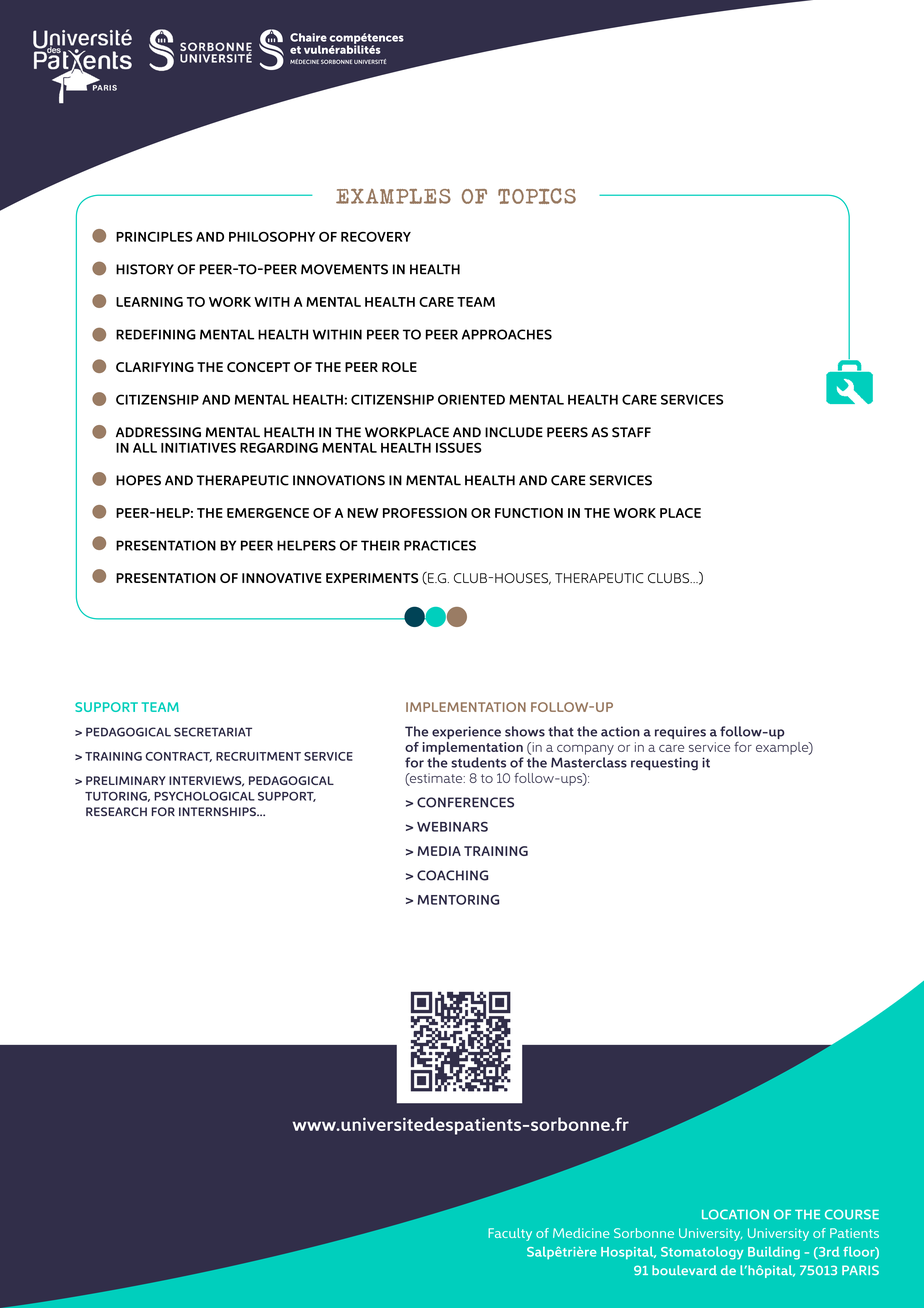  What do you see at coordinates (218, 811) in the document?
I see `INTERNSHIPS` at bounding box center [218, 811].
